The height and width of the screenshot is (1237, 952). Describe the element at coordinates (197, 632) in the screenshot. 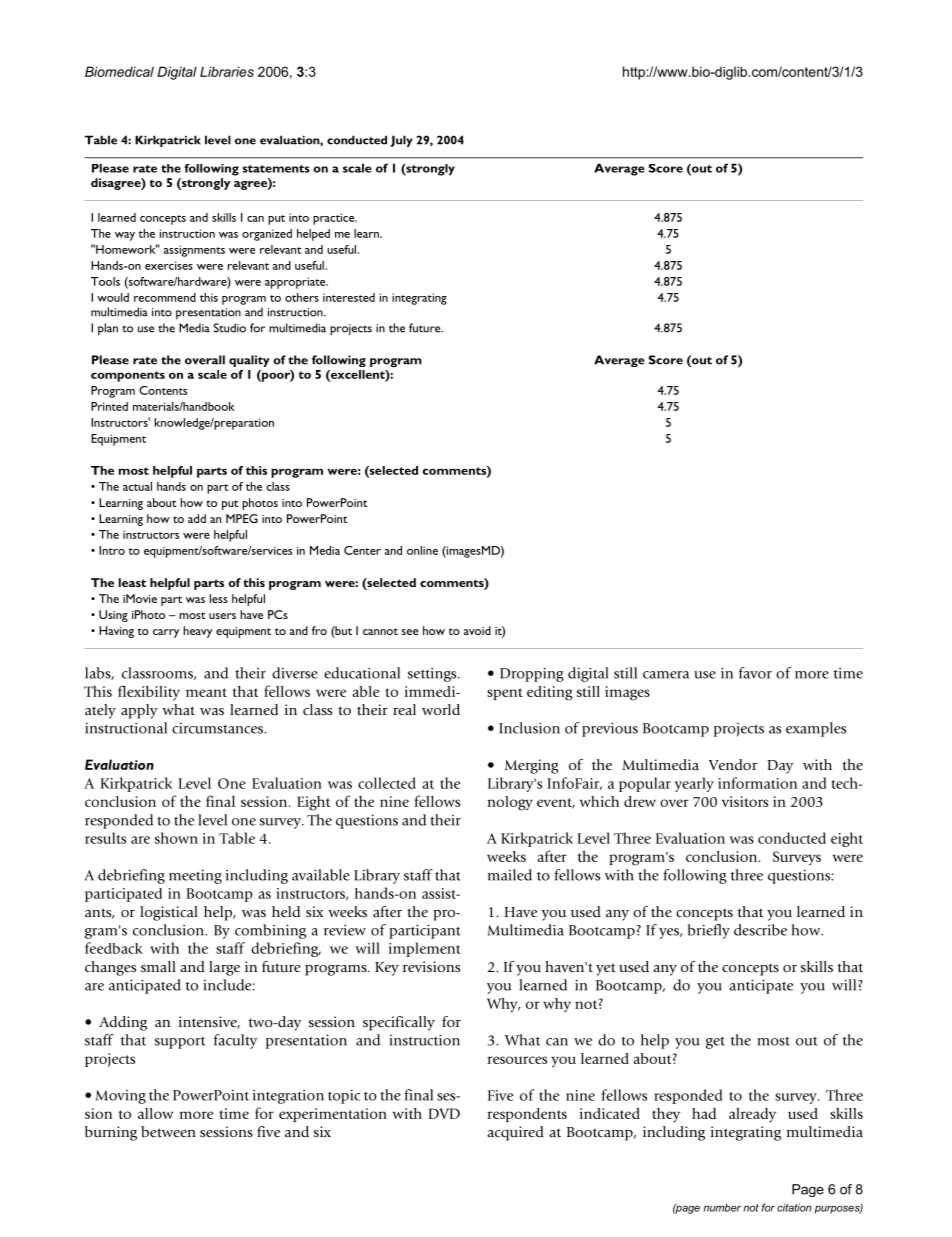

I see `heavy` at that location.
